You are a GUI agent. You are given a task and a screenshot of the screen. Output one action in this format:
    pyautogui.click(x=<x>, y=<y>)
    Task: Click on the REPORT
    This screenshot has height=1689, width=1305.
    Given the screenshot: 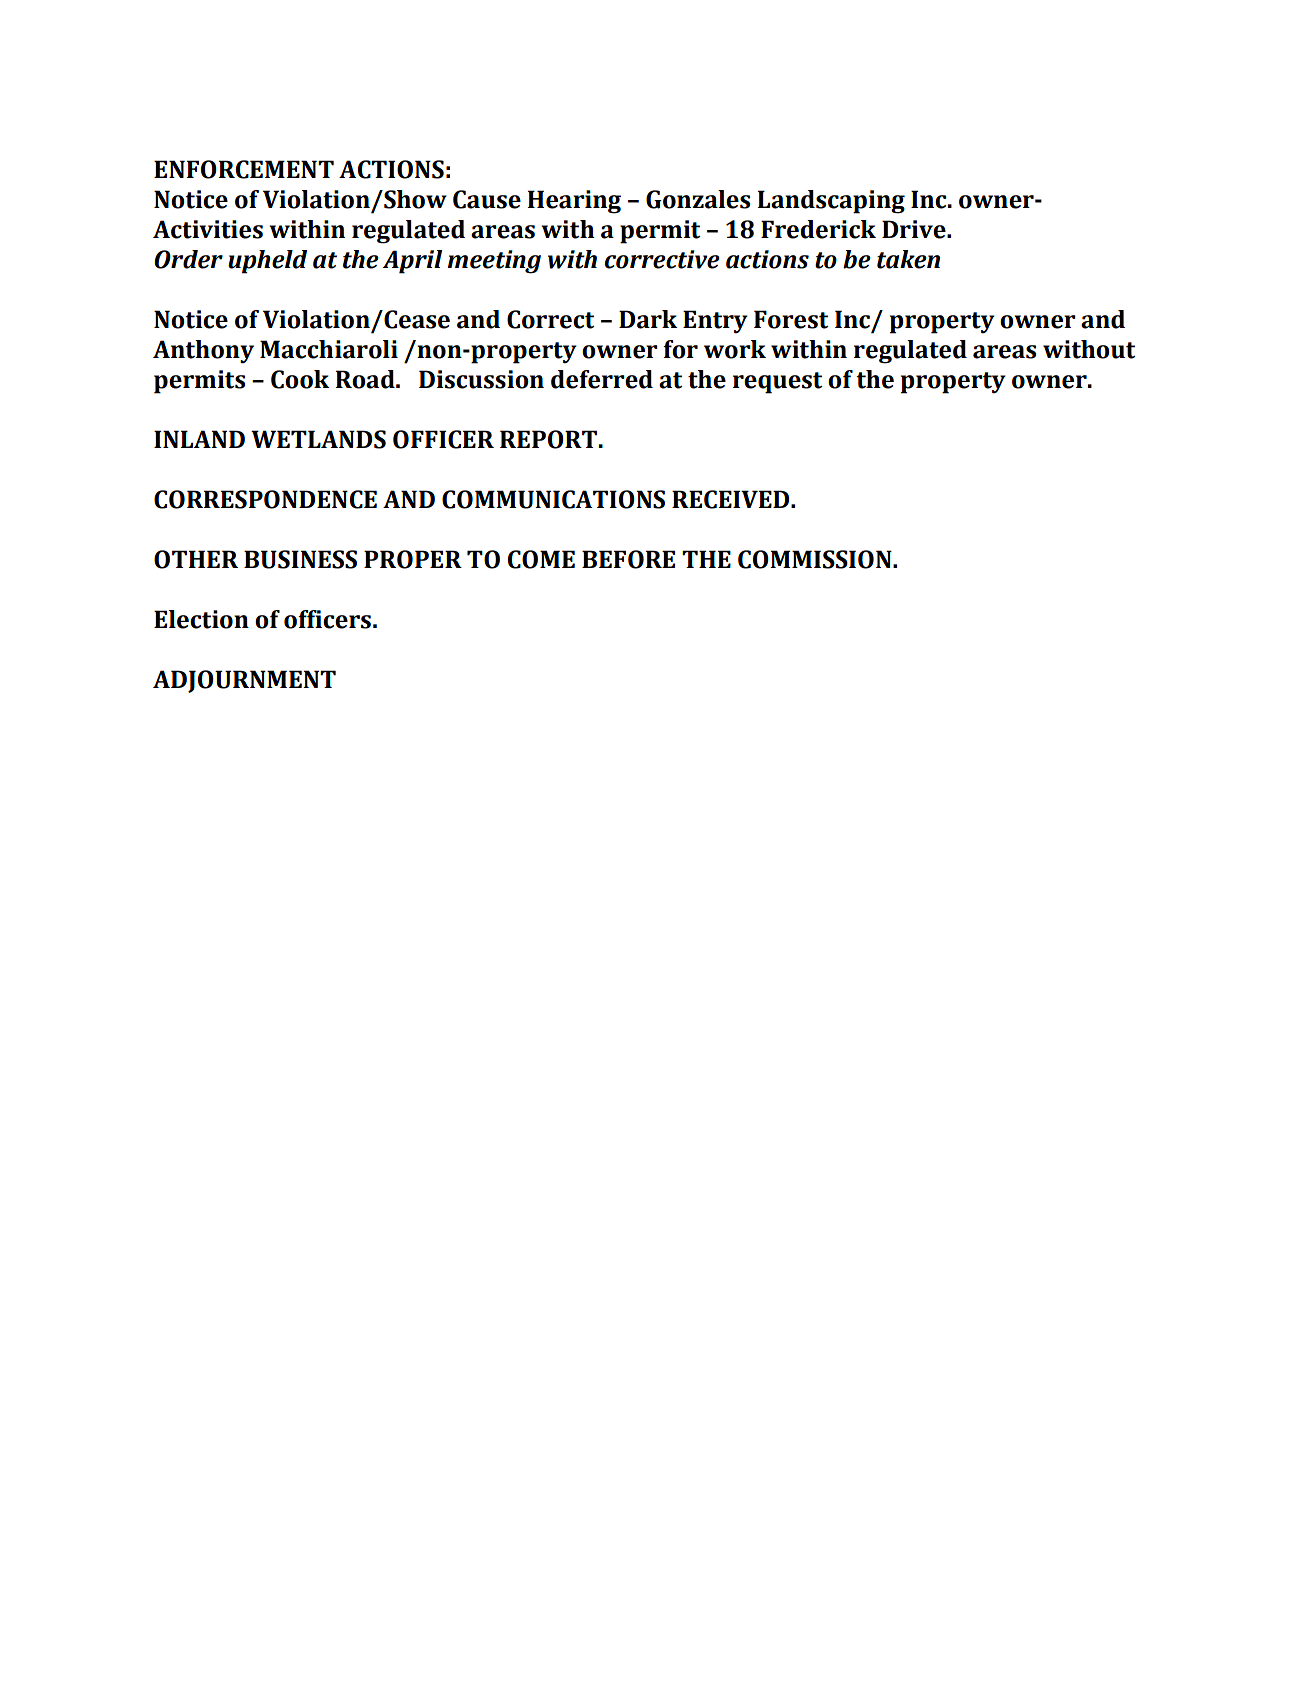 What is the action you would take?
    pyautogui.click(x=548, y=439)
